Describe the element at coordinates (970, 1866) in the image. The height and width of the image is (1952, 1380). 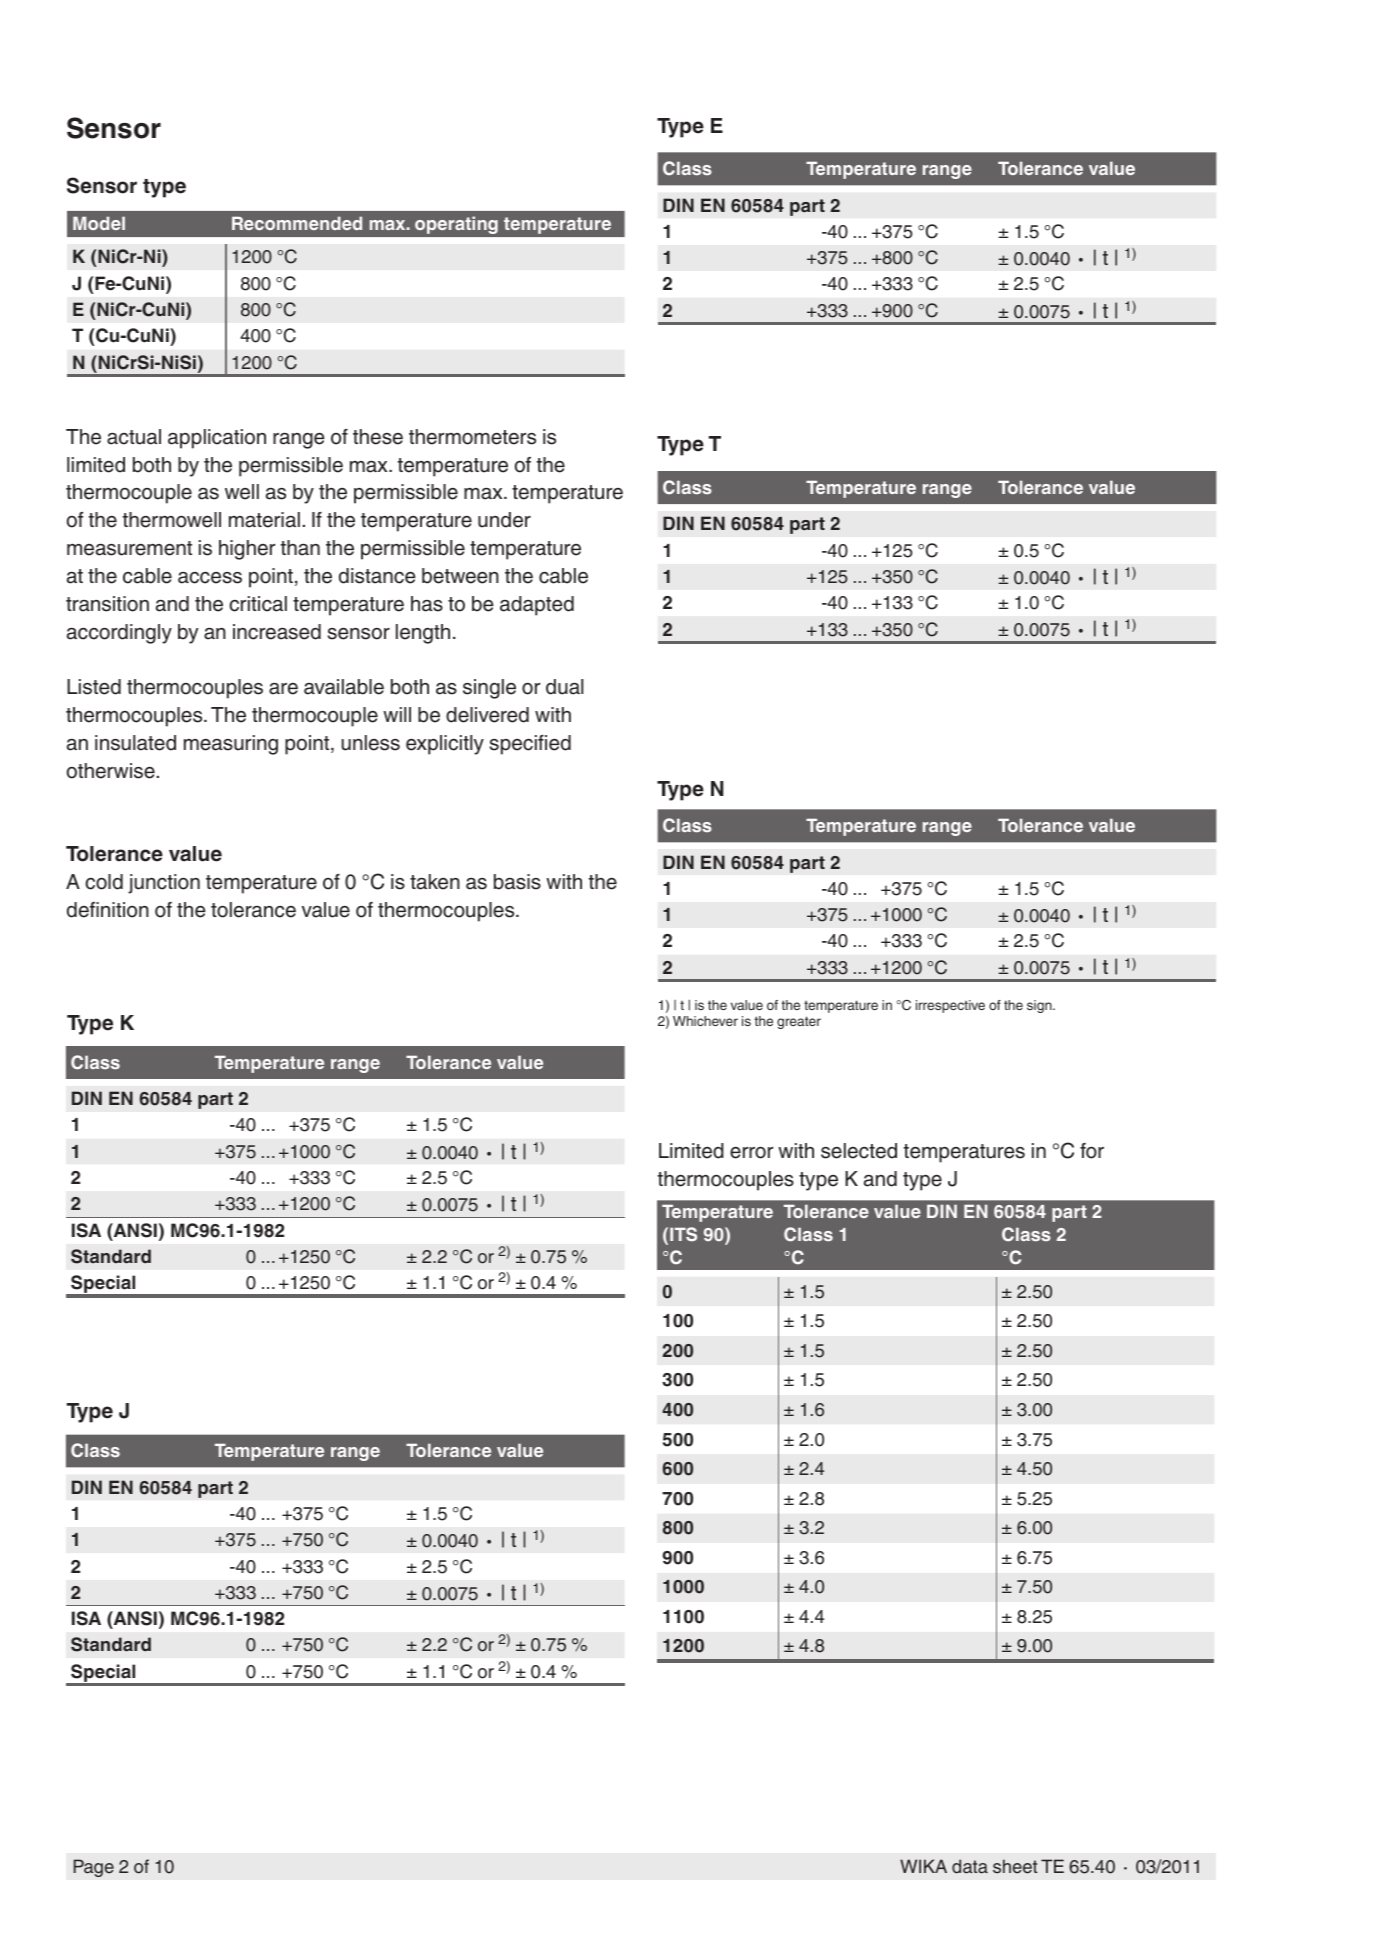
I see `data` at that location.
